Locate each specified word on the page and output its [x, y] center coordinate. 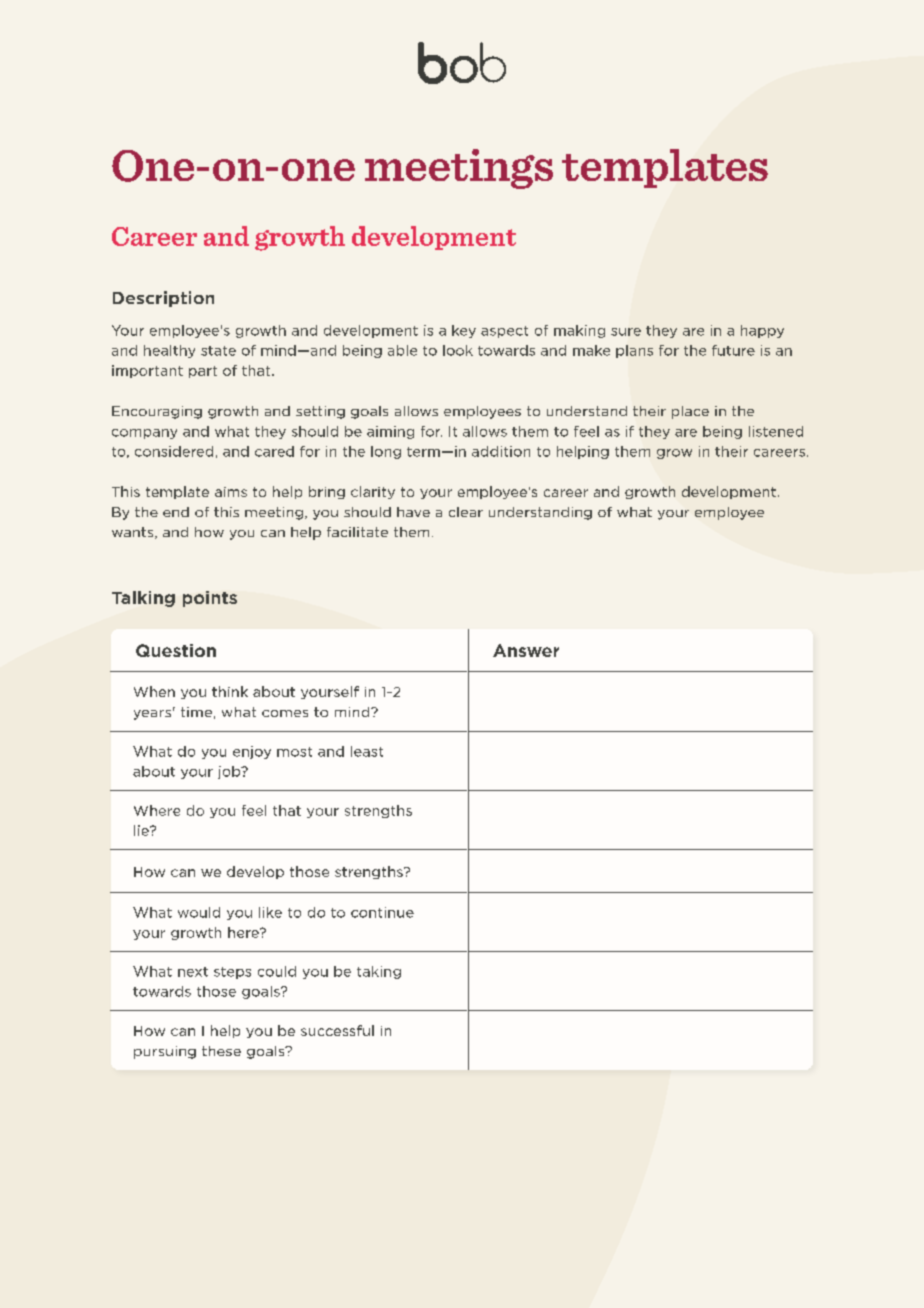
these [221, 1051]
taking [379, 972]
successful [337, 1030]
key [464, 331]
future [733, 350]
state [218, 351]
